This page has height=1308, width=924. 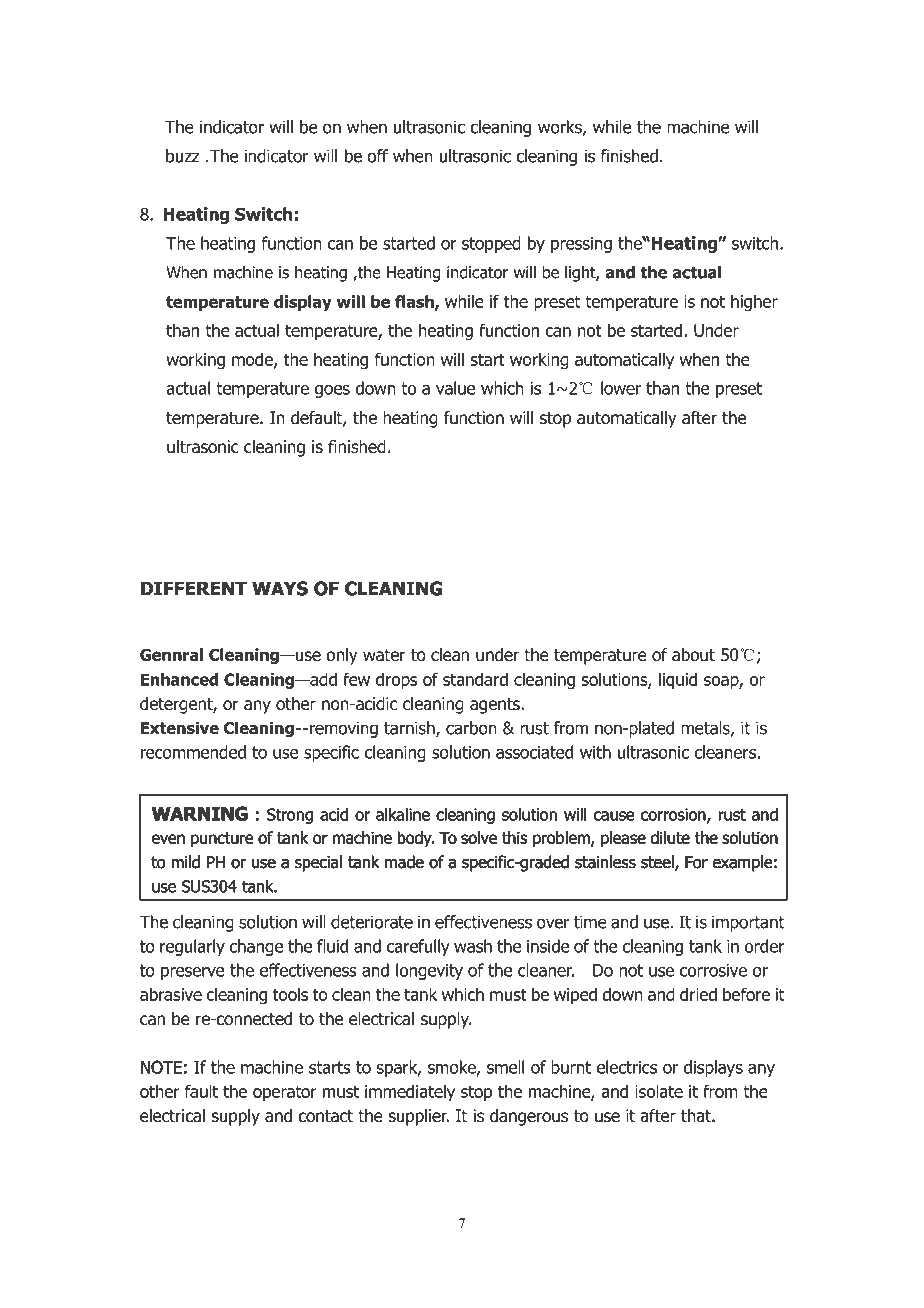 What do you see at coordinates (285, 1093) in the page?
I see `operator` at bounding box center [285, 1093].
